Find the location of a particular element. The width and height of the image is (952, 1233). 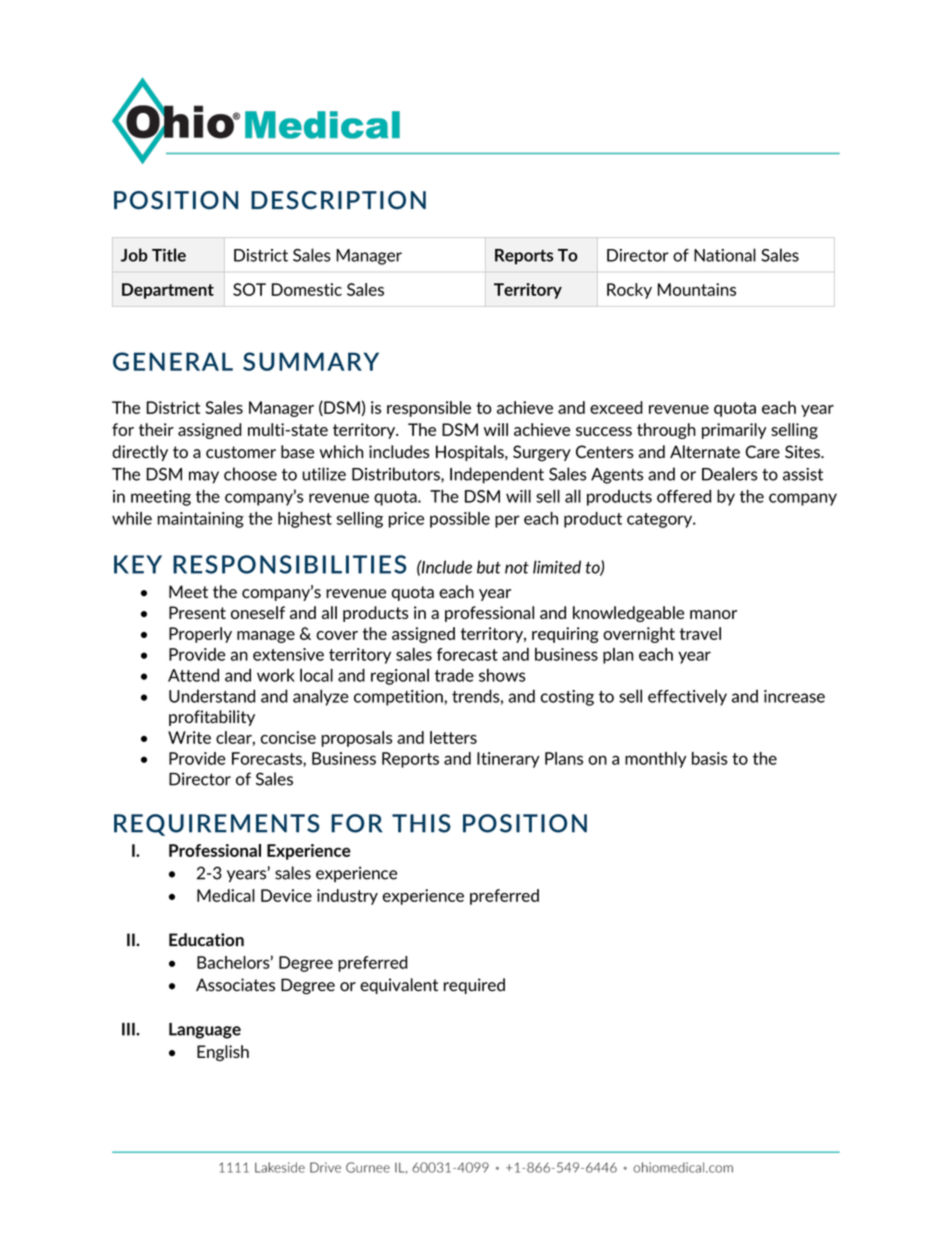

basis is located at coordinates (709, 758).
